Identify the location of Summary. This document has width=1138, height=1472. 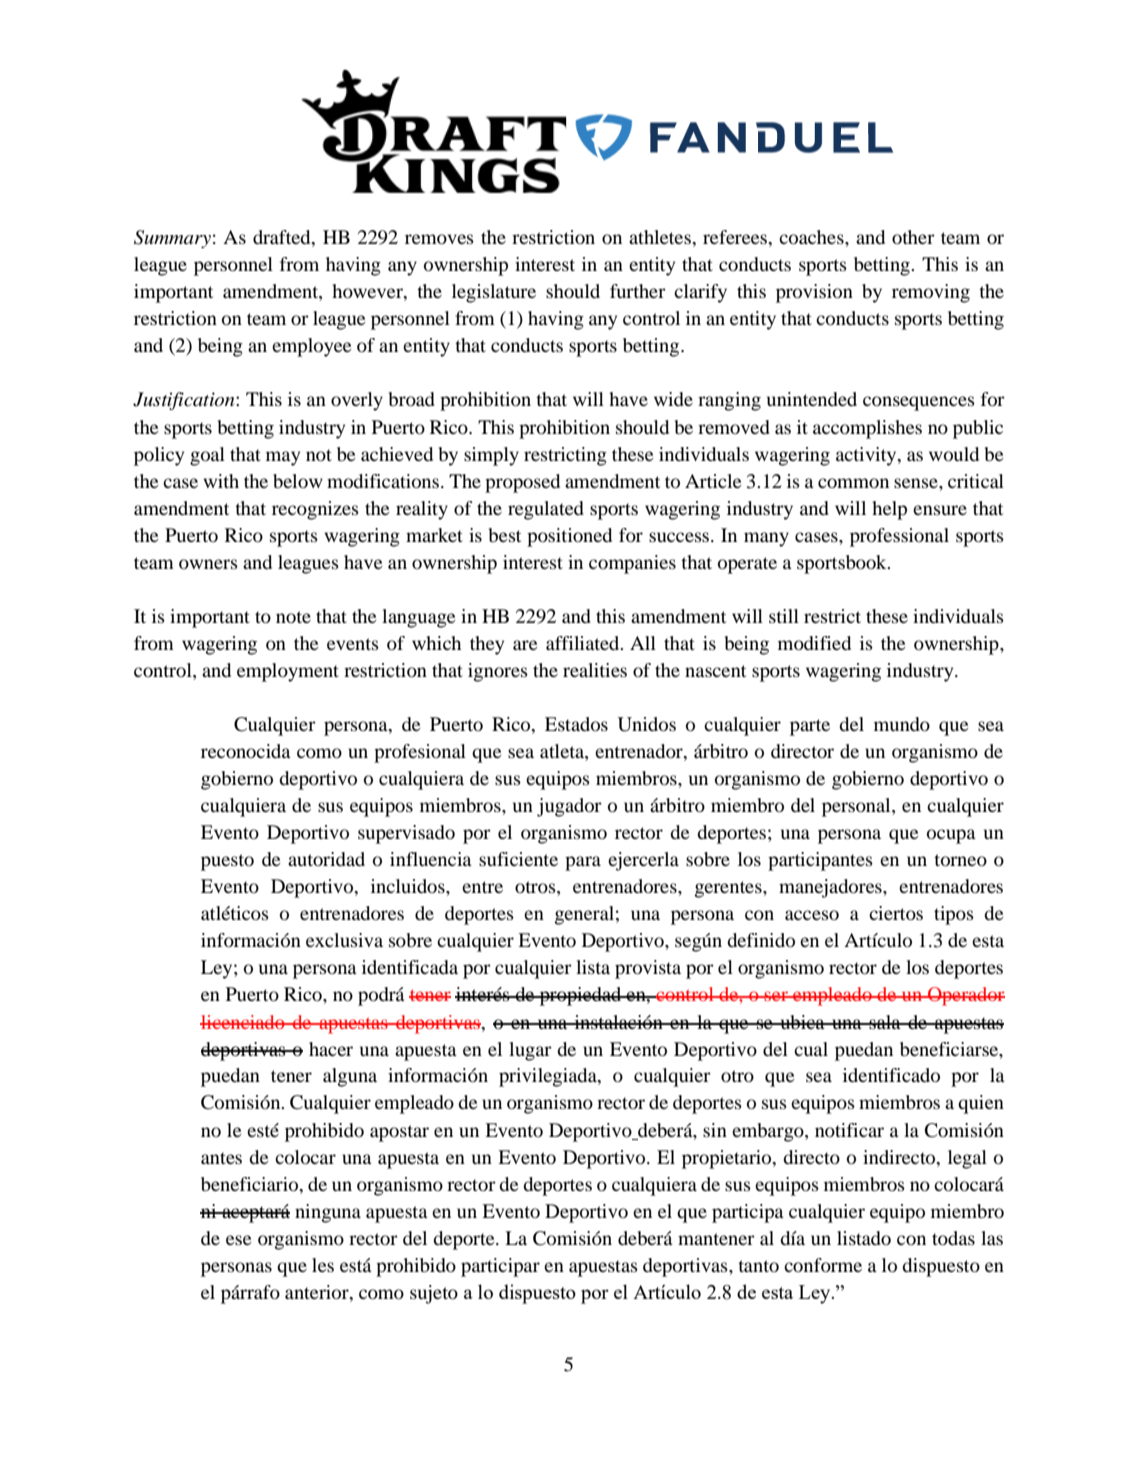
(172, 239).
